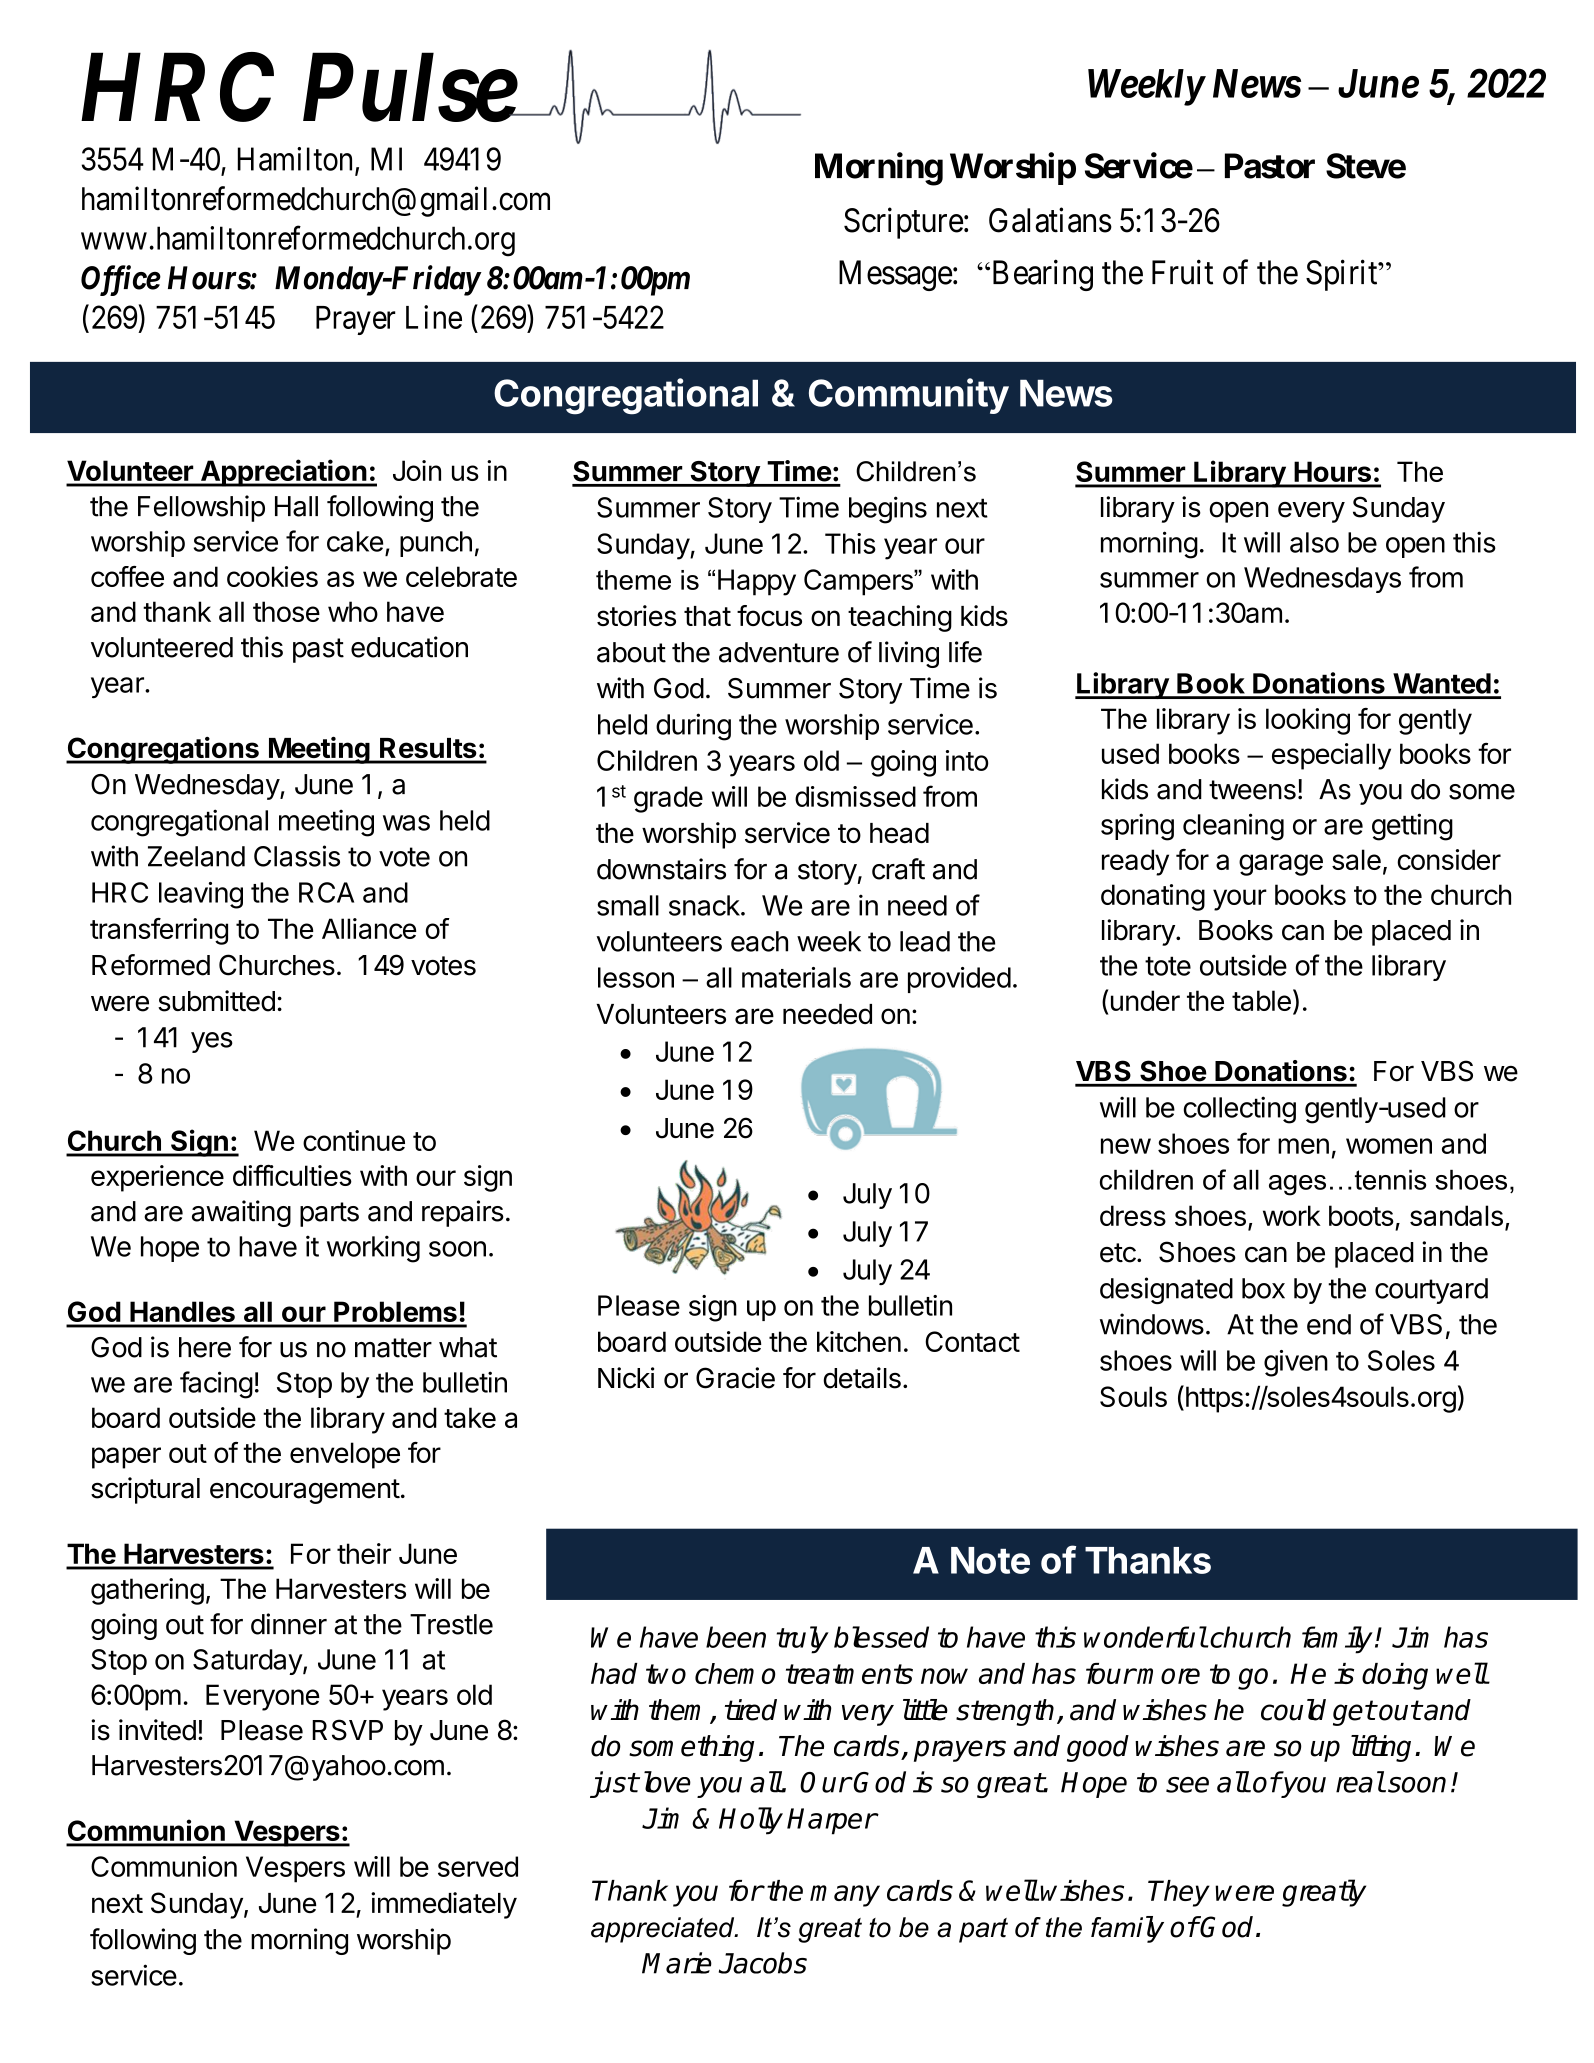 The image size is (1594, 2063). What do you see at coordinates (444, 1905) in the page?
I see `immediately` at bounding box center [444, 1905].
